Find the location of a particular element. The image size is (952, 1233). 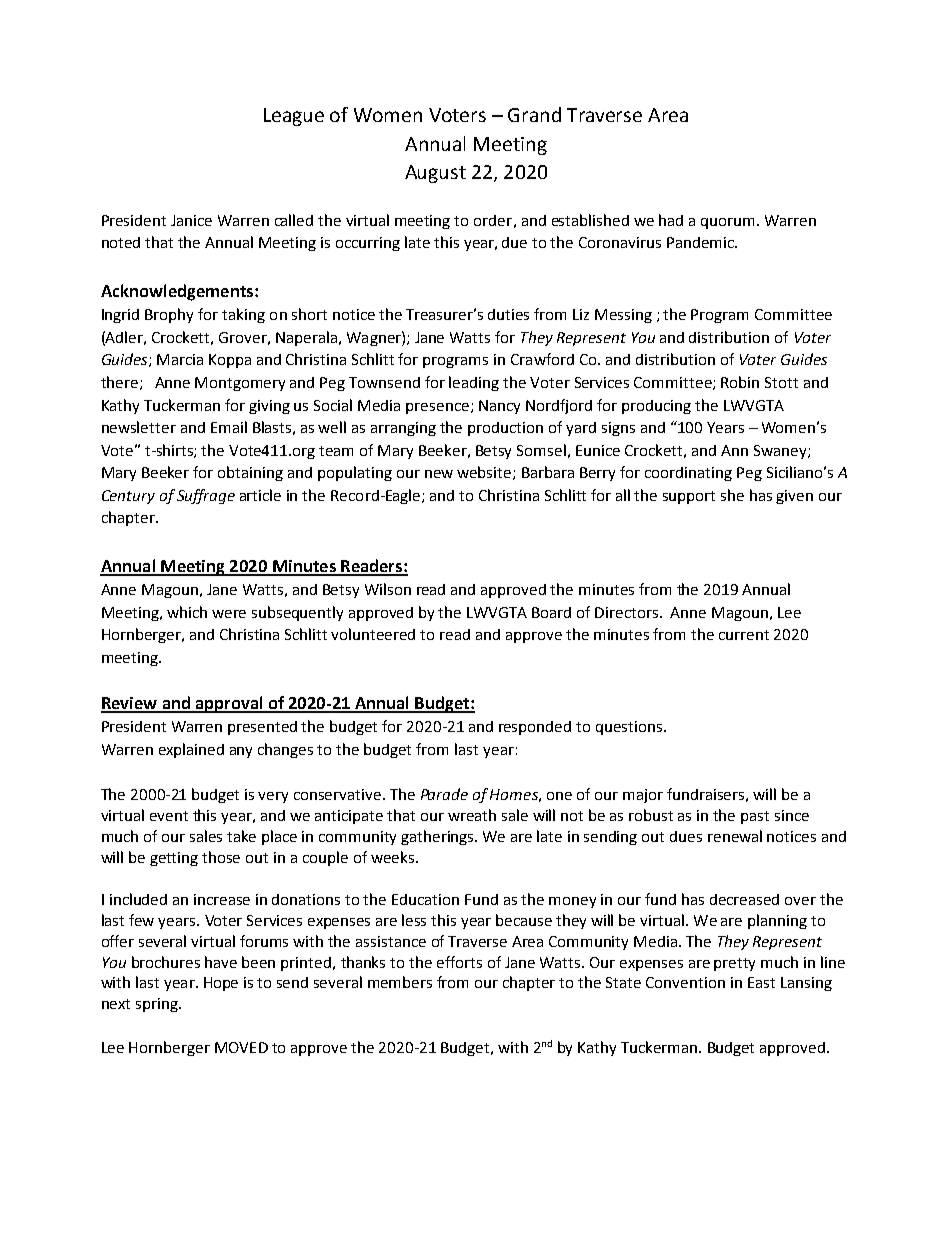

current is located at coordinates (744, 635).
